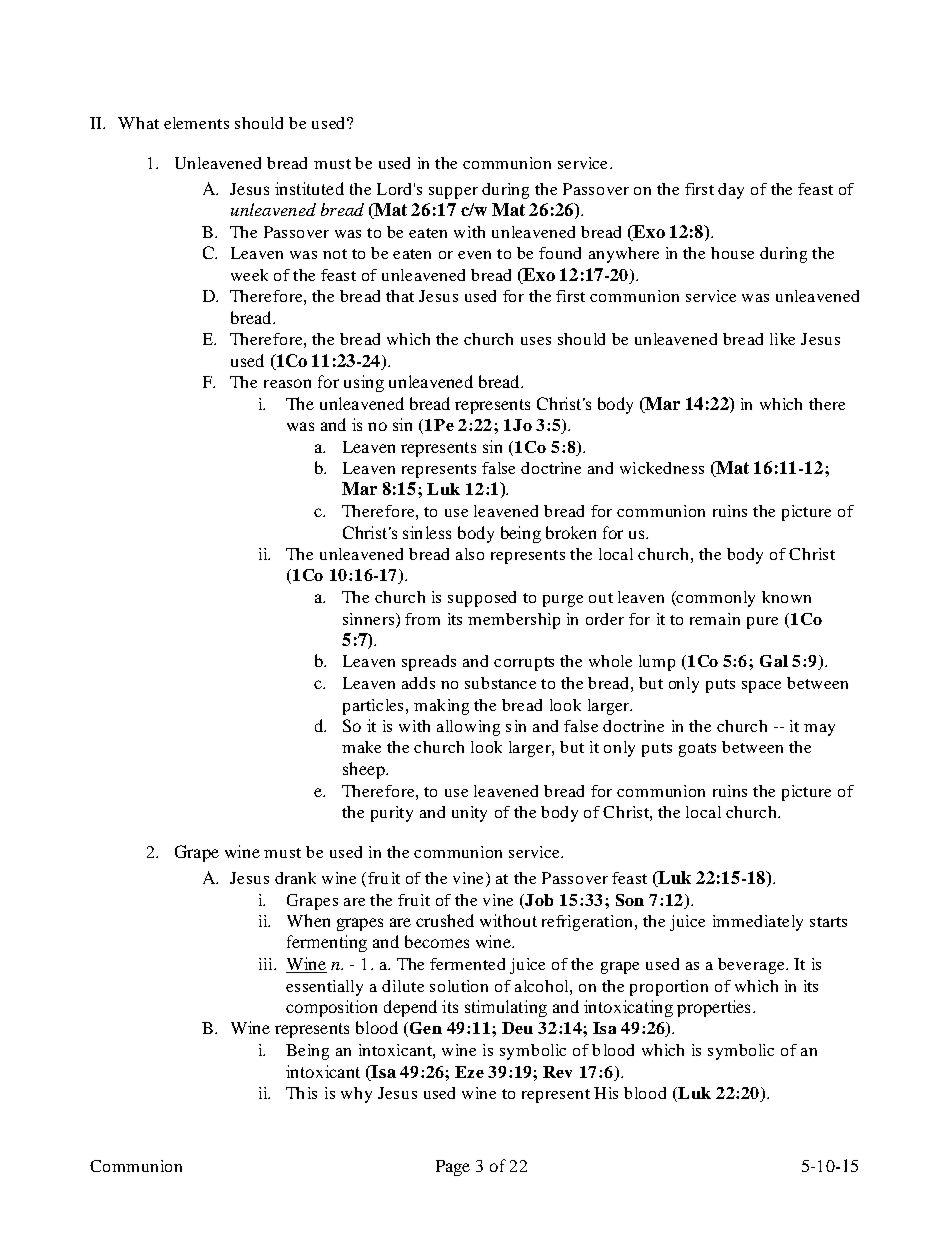 The height and width of the screenshot is (1233, 952). Describe the element at coordinates (427, 532) in the screenshot. I see `sinless` at that location.
